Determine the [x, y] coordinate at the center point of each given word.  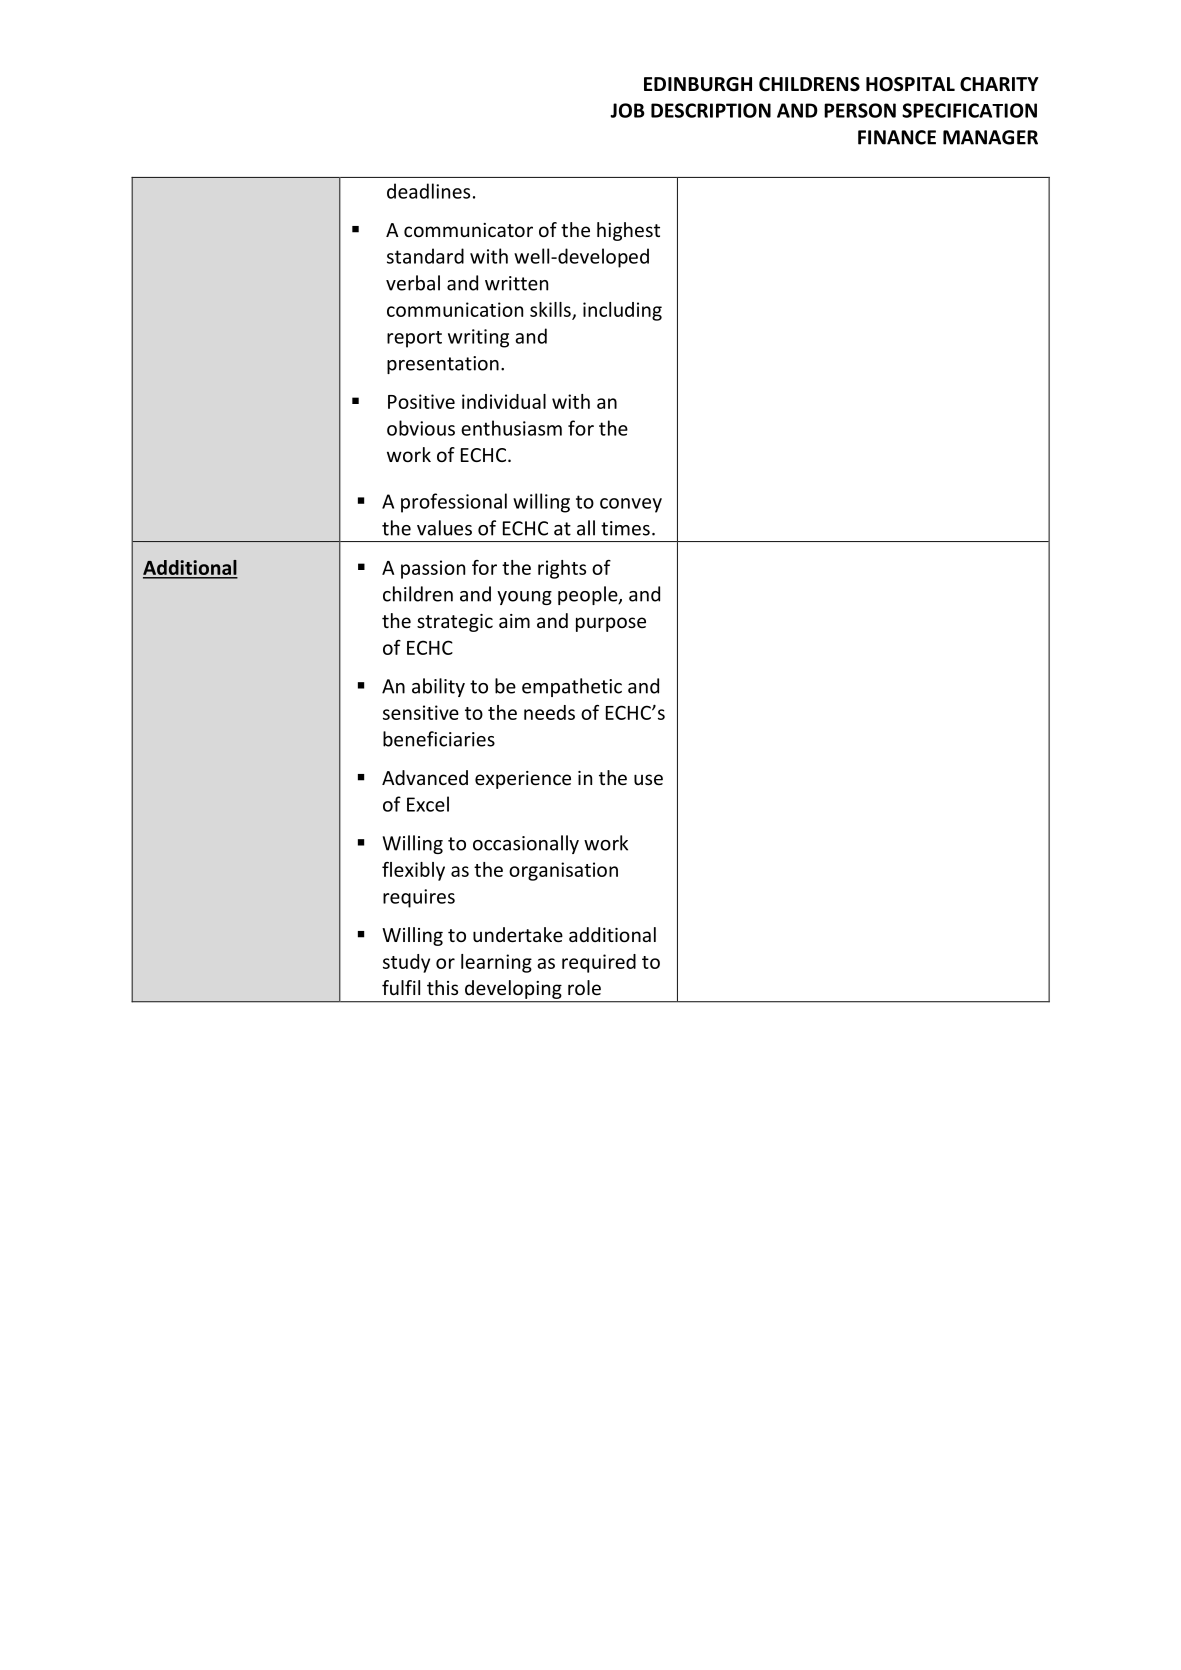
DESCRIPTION [711, 110]
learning [496, 963]
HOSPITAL [910, 84]
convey [631, 505]
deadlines [428, 191]
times [625, 528]
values [444, 528]
